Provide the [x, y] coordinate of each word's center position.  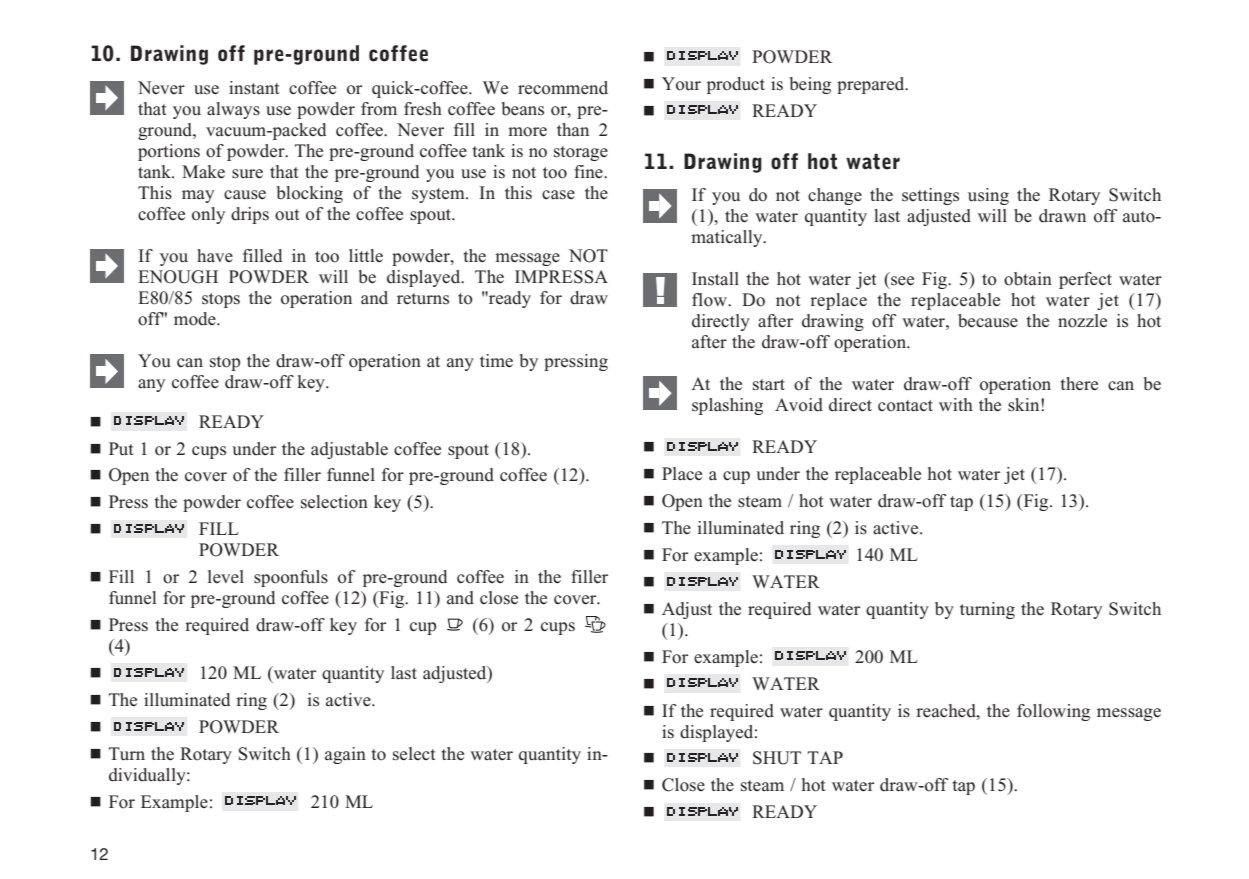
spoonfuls [291, 578]
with [956, 404]
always [233, 110]
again [345, 755]
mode [196, 319]
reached [947, 711]
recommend [563, 88]
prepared [872, 85]
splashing [727, 406]
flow [711, 300]
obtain [1028, 279]
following [1053, 712]
